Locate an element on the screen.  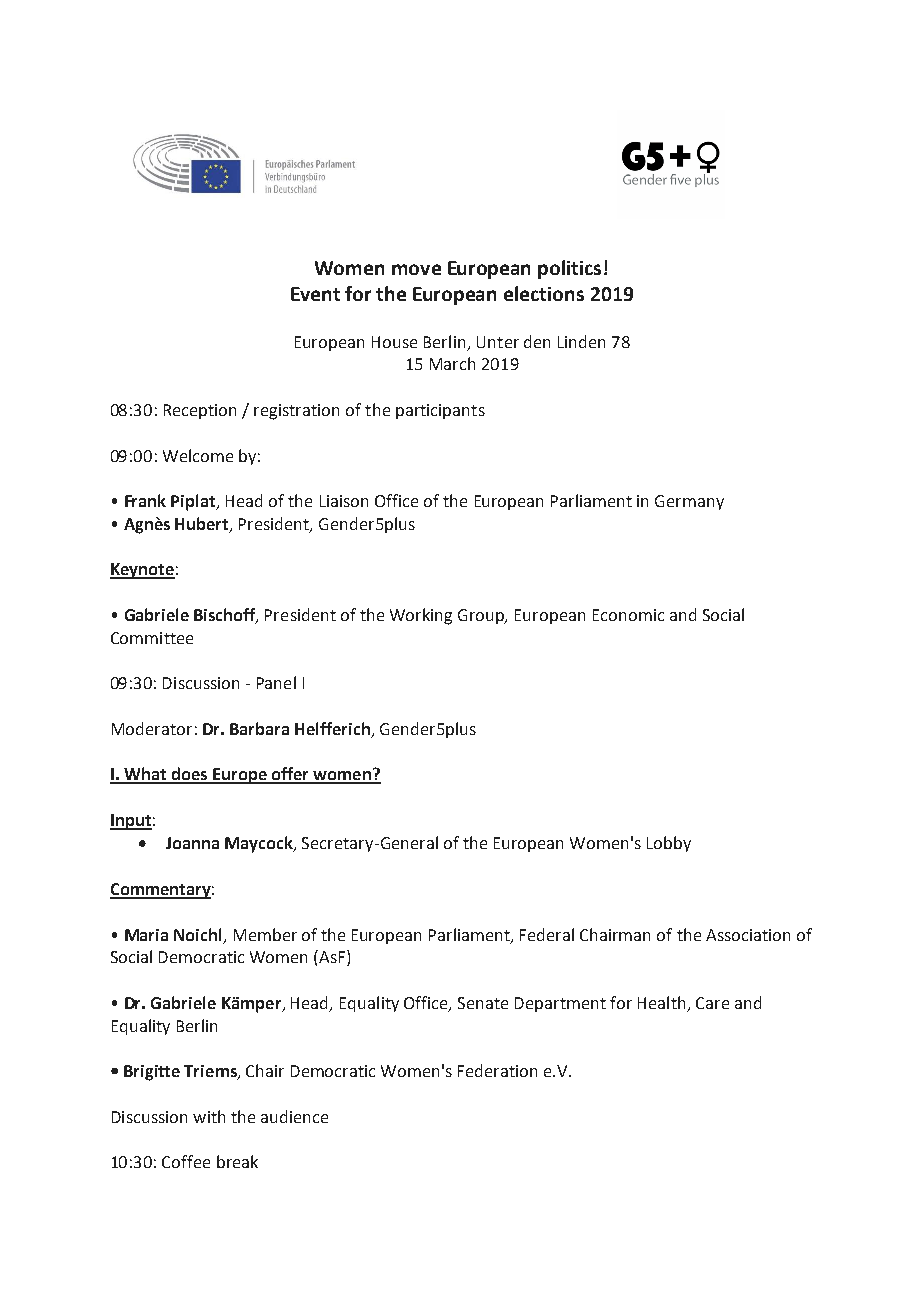
Maria is located at coordinates (146, 935).
